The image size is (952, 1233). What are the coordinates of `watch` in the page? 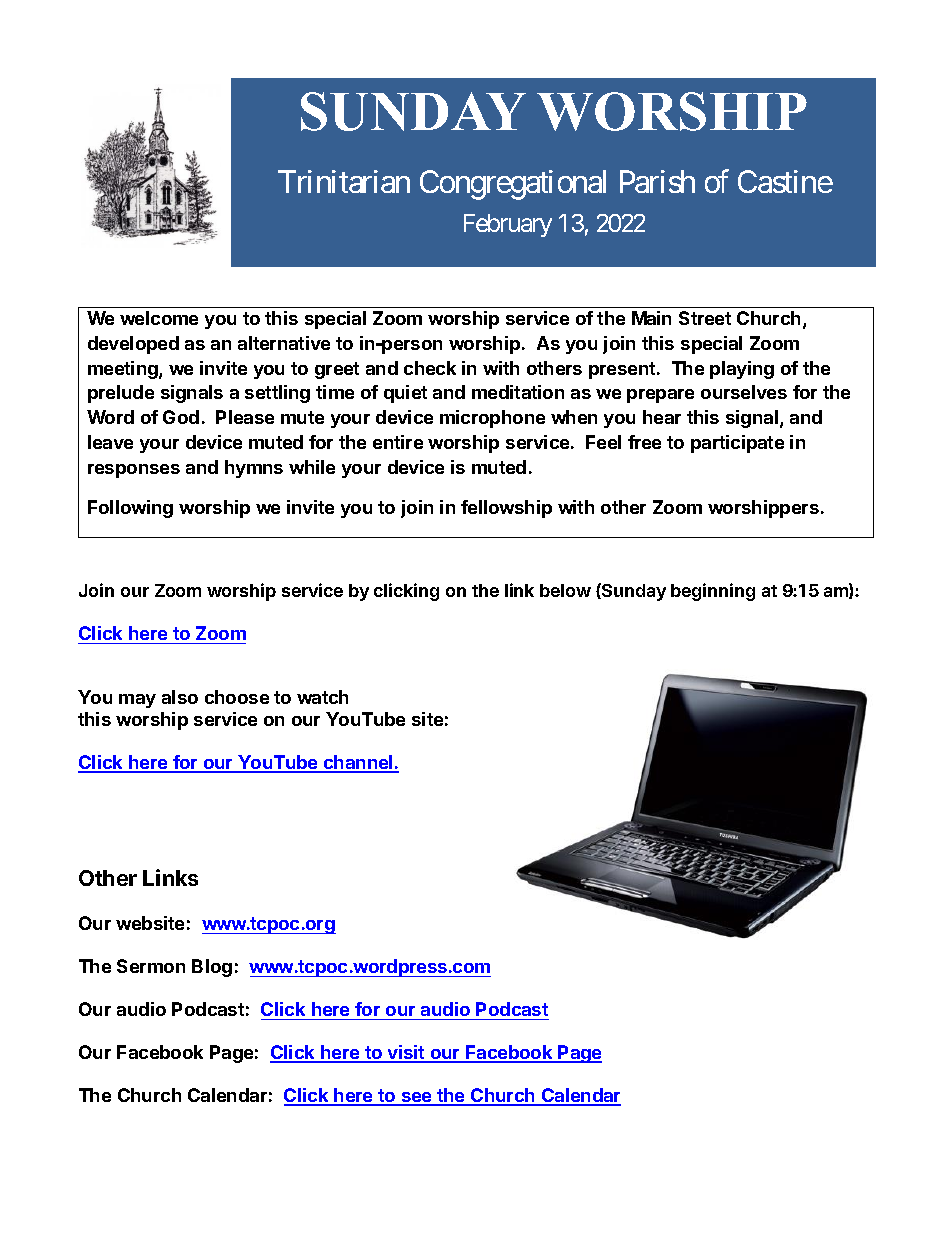 It's located at (322, 697).
